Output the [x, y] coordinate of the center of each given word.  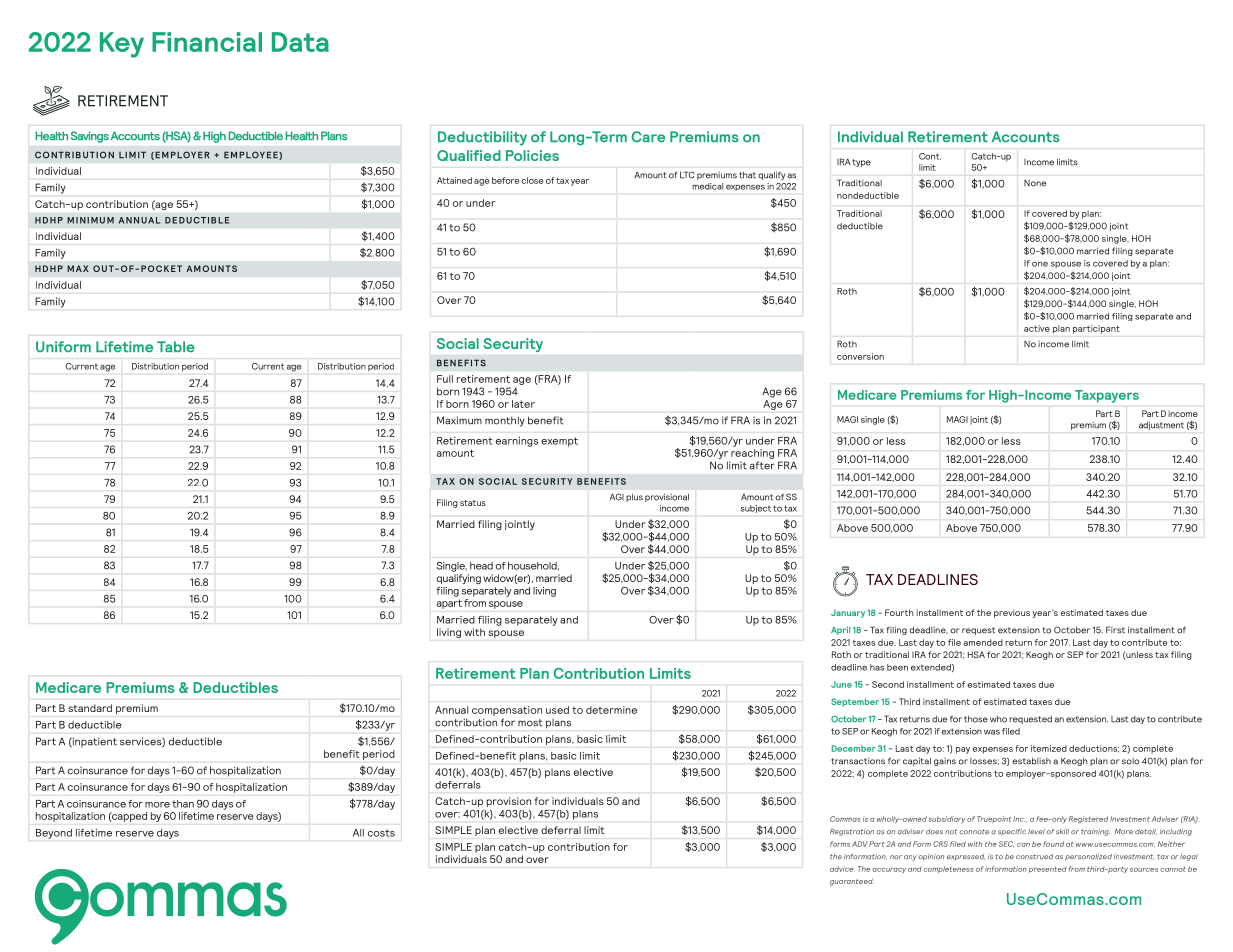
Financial [207, 42]
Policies [532, 155]
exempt [559, 442]
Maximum [459, 420]
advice [842, 869]
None [1035, 183]
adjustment [1161, 425]
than [183, 804]
